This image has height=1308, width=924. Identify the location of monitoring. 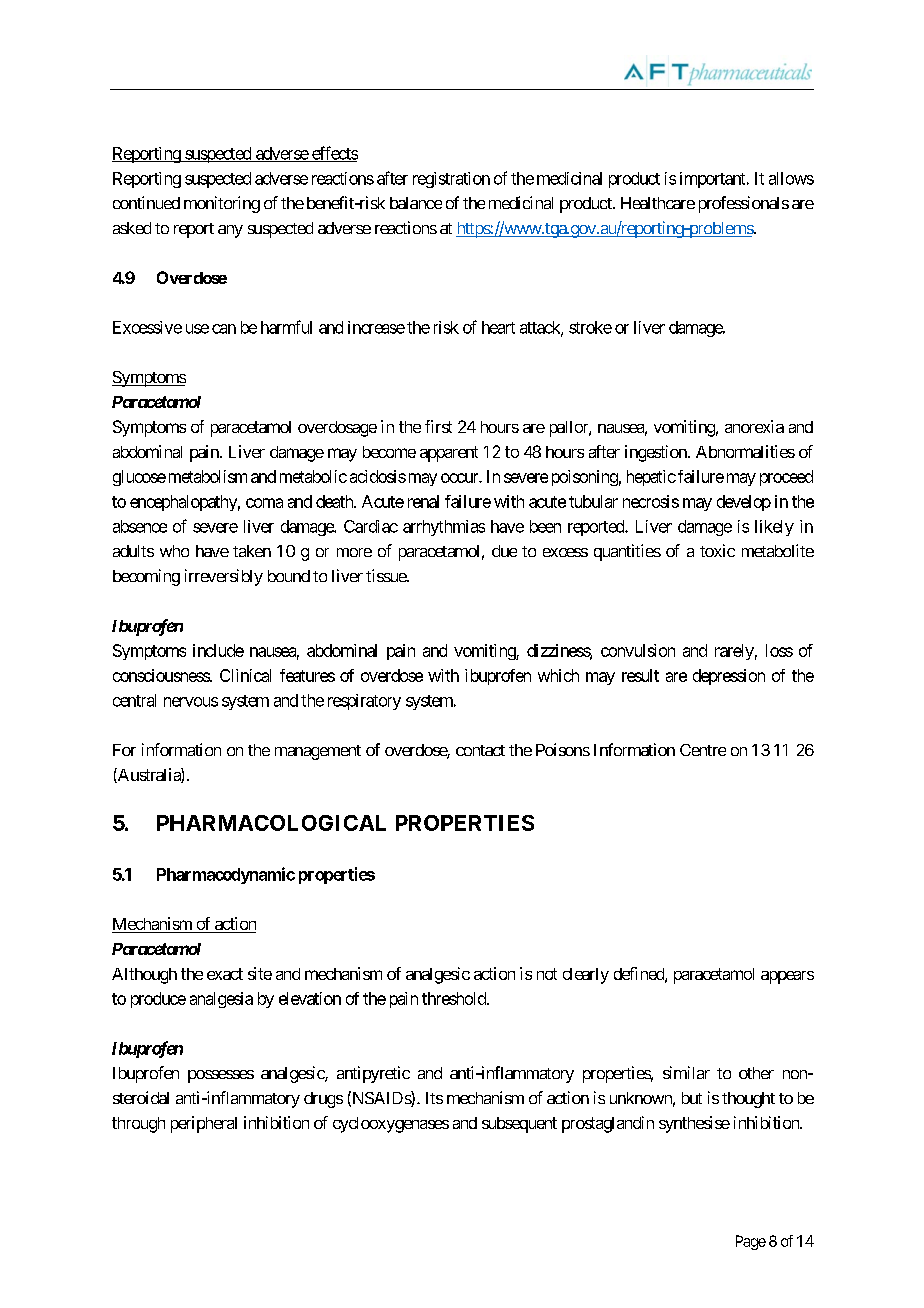
(222, 204).
